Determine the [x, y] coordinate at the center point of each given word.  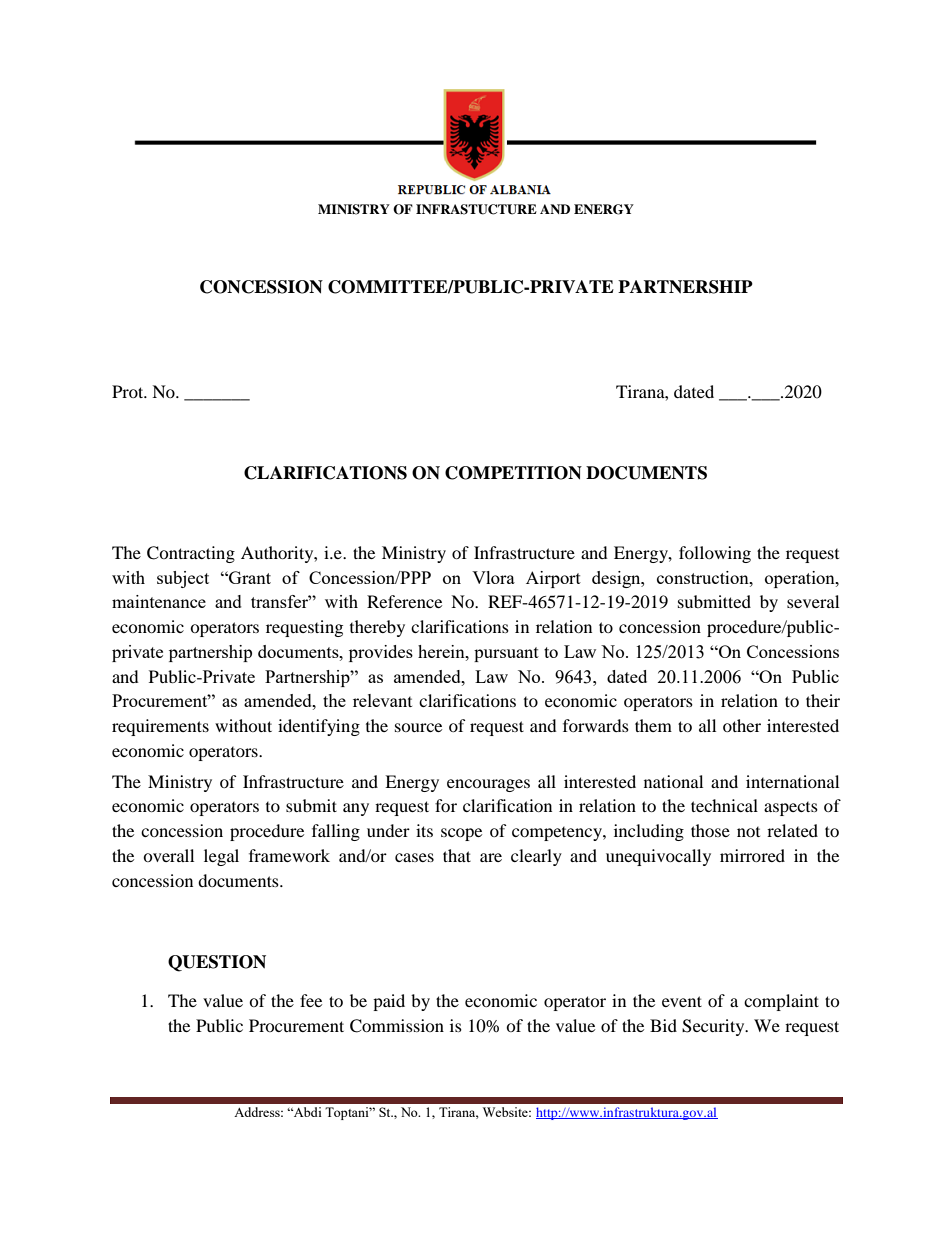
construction [704, 577]
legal [221, 857]
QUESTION [217, 963]
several [813, 601]
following [715, 554]
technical [724, 805]
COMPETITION [513, 473]
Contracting [191, 554]
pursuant [506, 654]
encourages [488, 785]
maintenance [159, 601]
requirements [160, 727]
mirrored [752, 855]
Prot [129, 391]
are [491, 857]
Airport [553, 579]
